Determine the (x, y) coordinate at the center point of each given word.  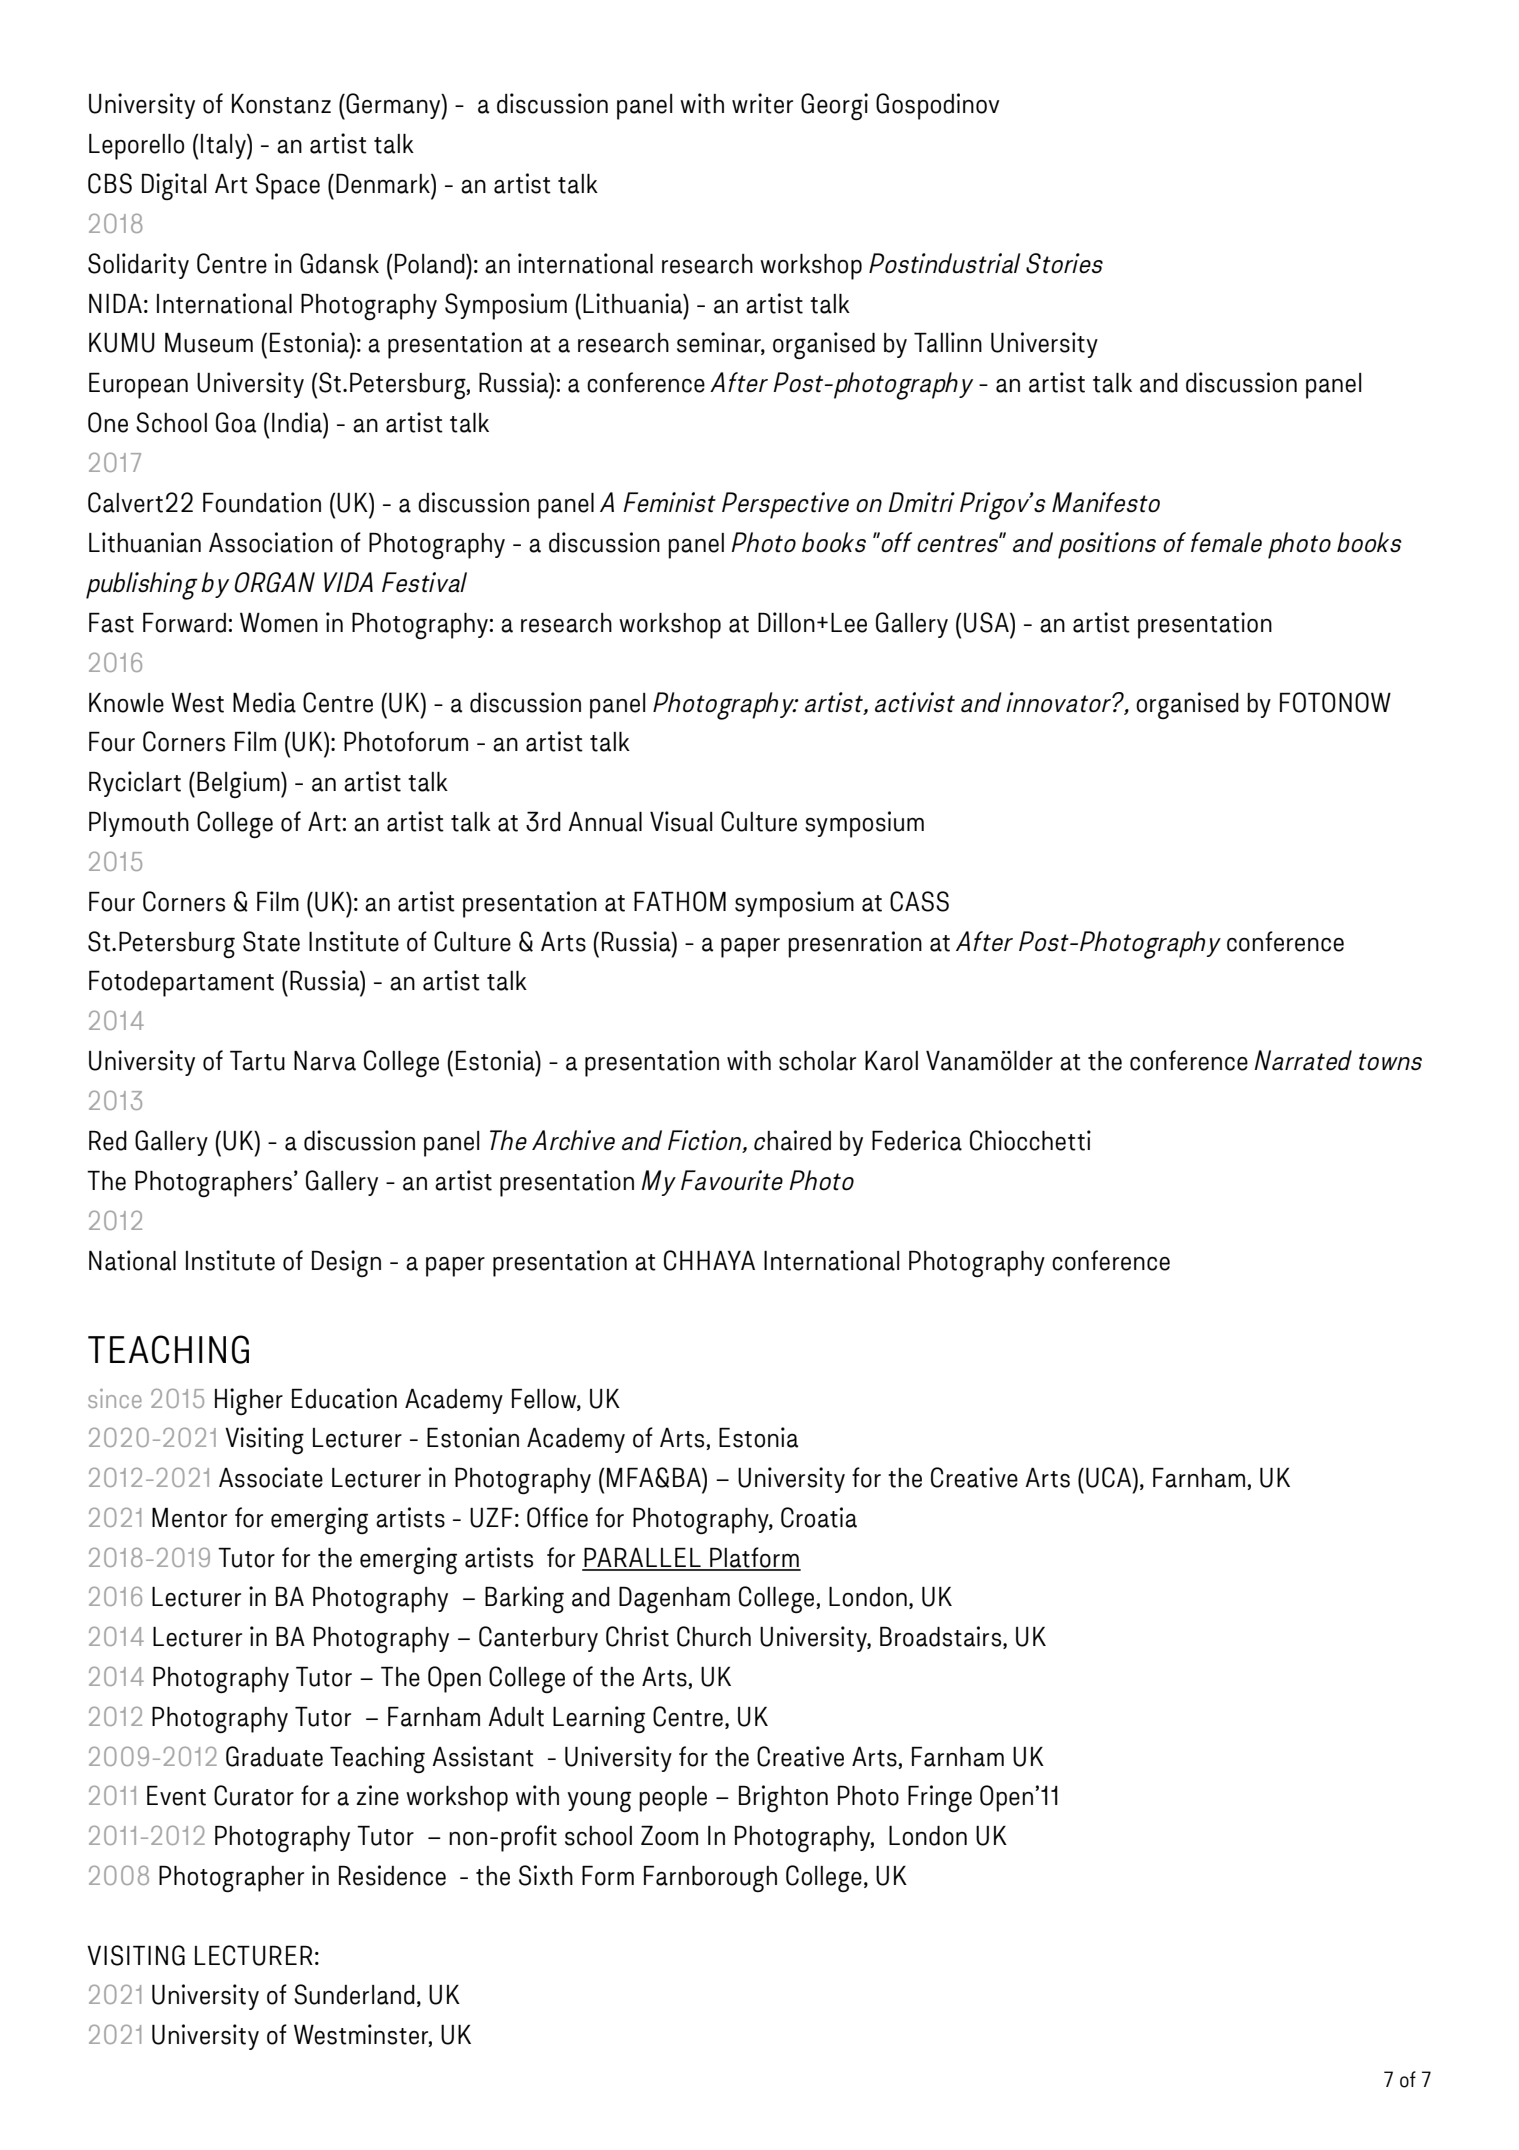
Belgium (239, 784)
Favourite (732, 1180)
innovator (1059, 702)
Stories (1064, 263)
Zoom (669, 1836)
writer (762, 103)
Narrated (1303, 1060)
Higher (249, 1401)
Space (288, 186)
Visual (681, 821)
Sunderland (354, 1994)
